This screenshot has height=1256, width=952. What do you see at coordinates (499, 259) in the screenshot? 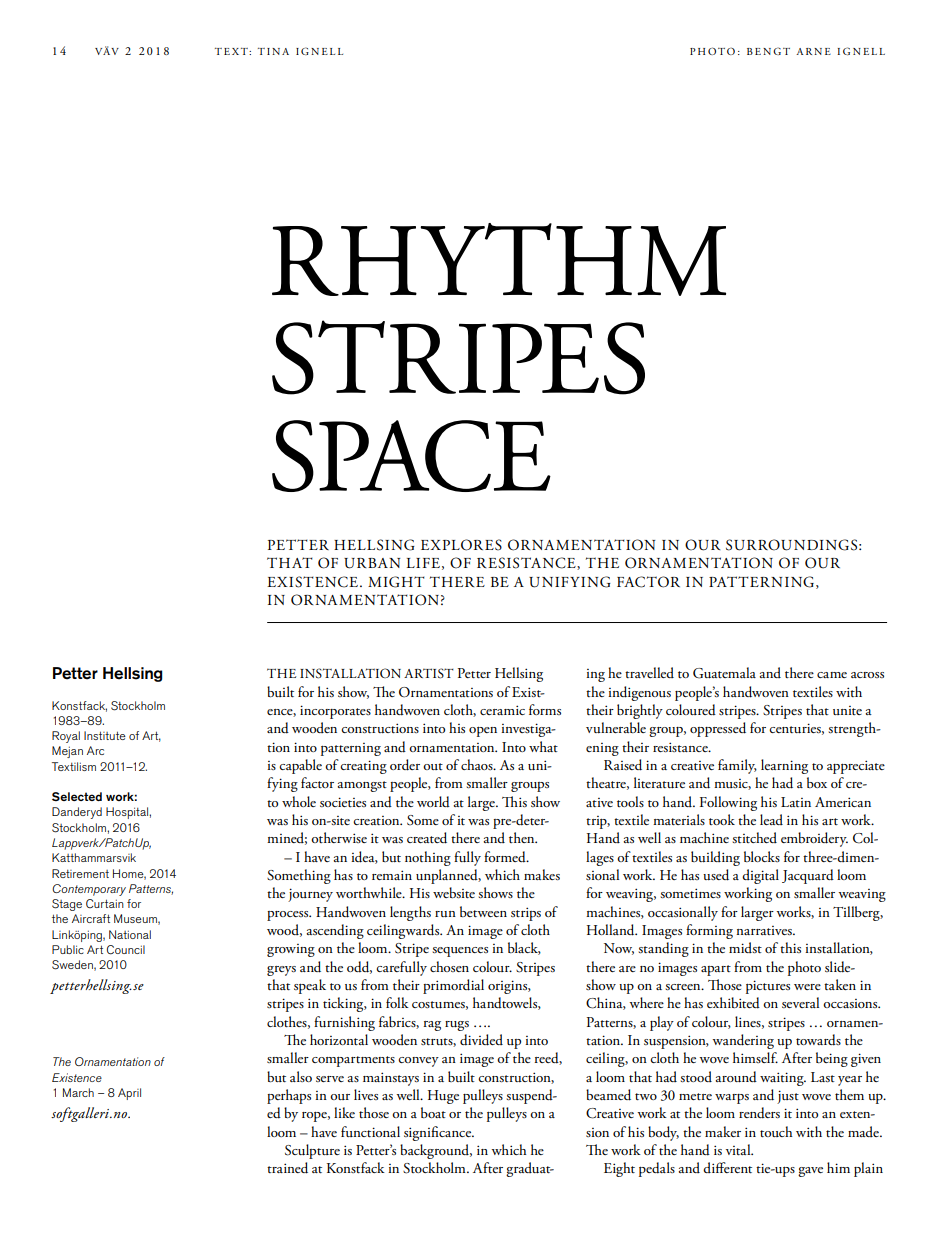
I see `RHYTHM` at bounding box center [499, 259].
